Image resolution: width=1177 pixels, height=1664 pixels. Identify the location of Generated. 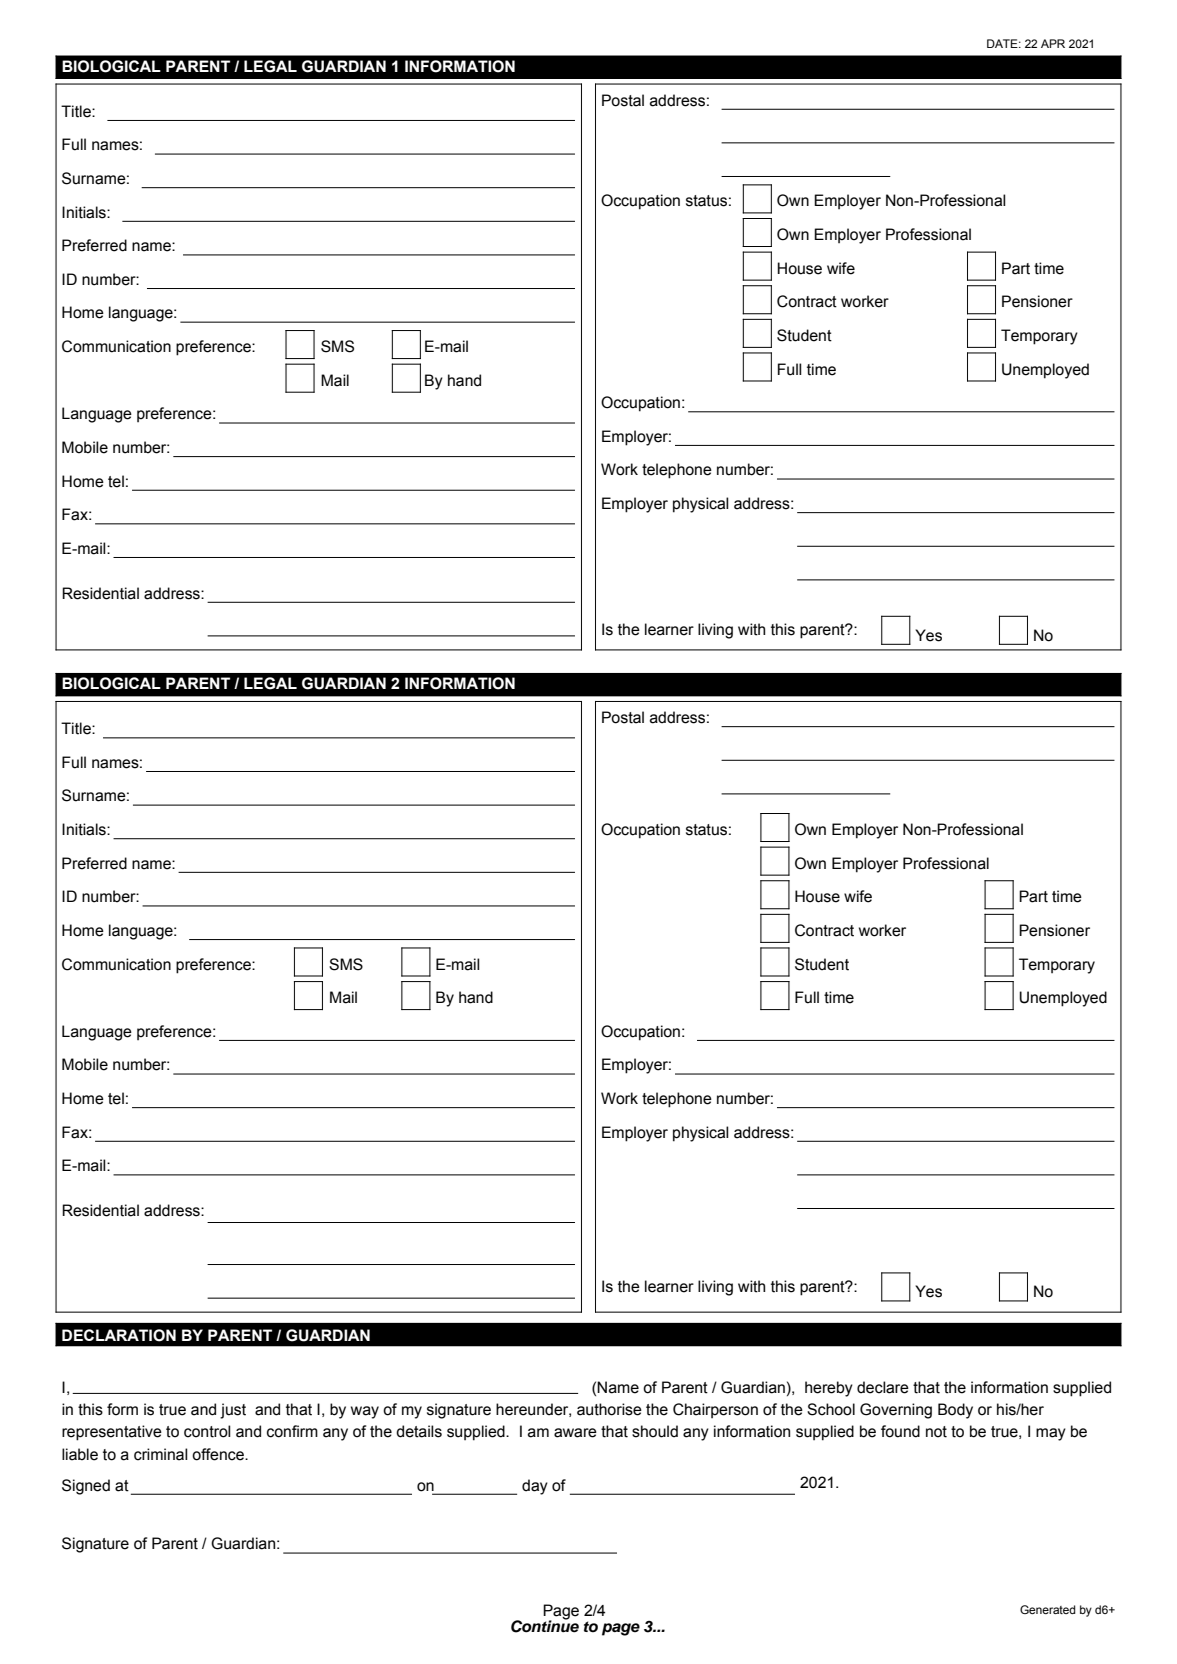
(1048, 1609).
